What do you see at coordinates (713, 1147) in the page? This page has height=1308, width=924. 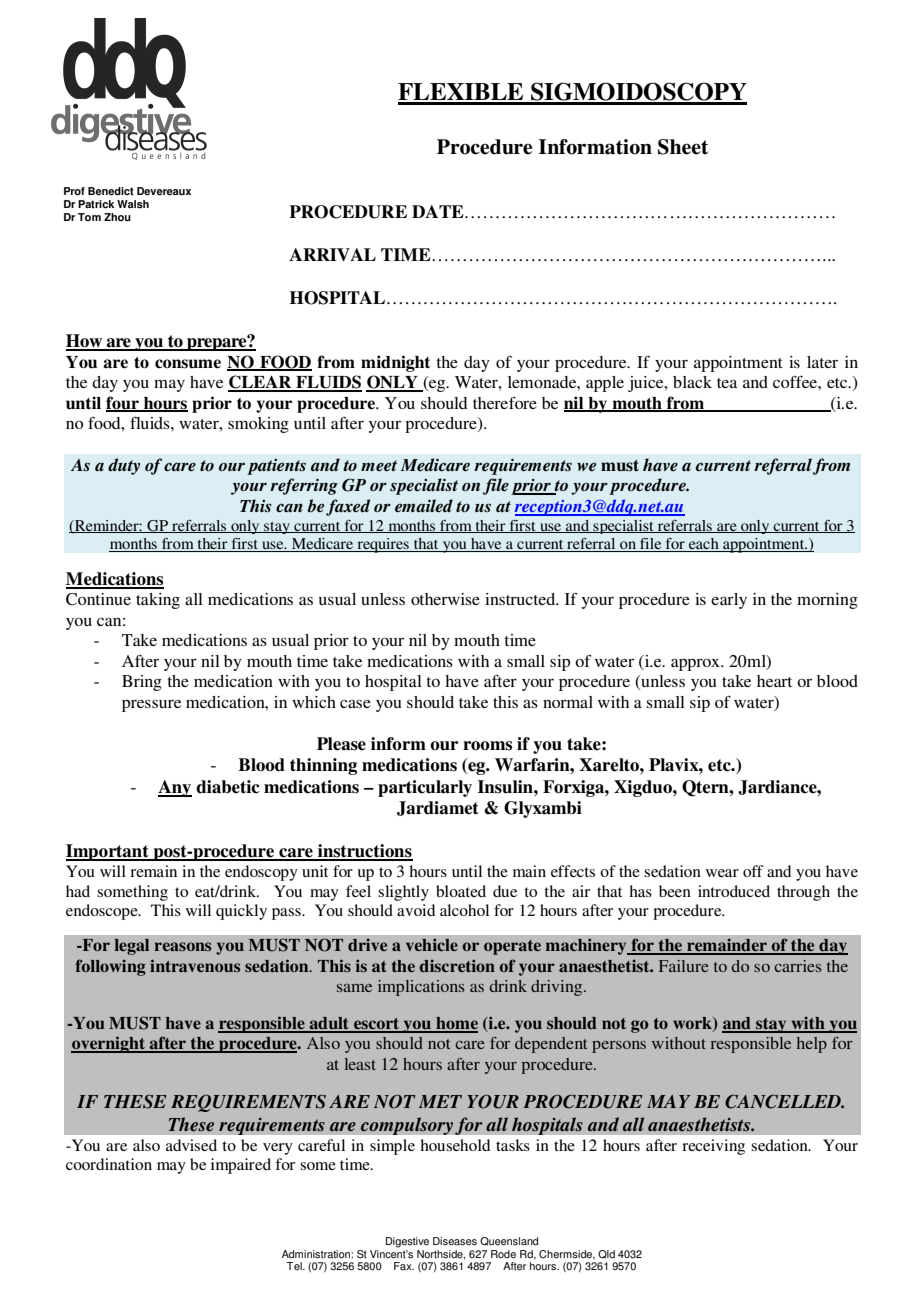 I see `receiving` at bounding box center [713, 1147].
